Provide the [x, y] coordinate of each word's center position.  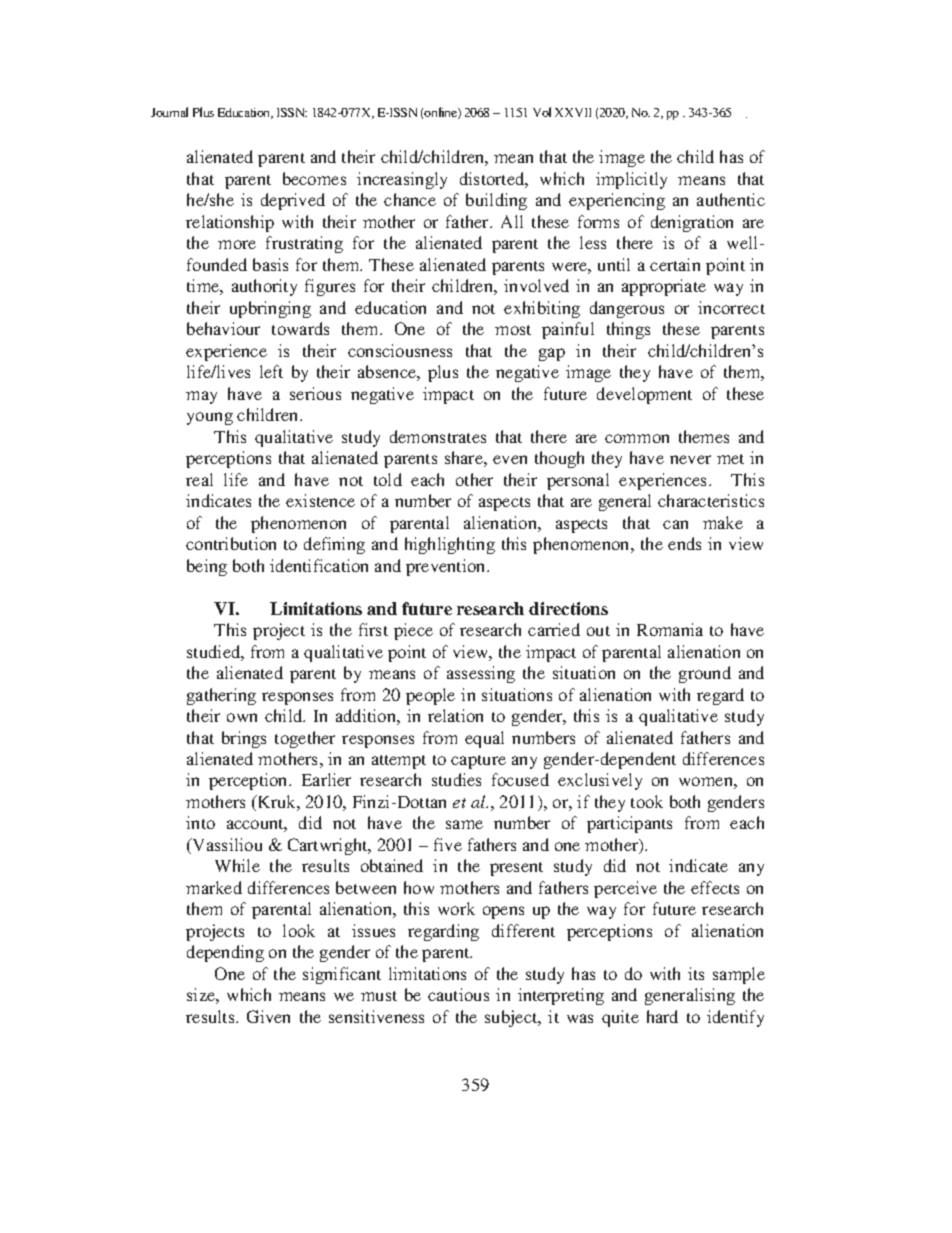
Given [268, 1016]
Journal [169, 112]
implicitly [631, 180]
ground [705, 674]
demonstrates [438, 436]
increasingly [402, 180]
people [430, 696]
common [637, 438]
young [210, 418]
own [242, 717]
